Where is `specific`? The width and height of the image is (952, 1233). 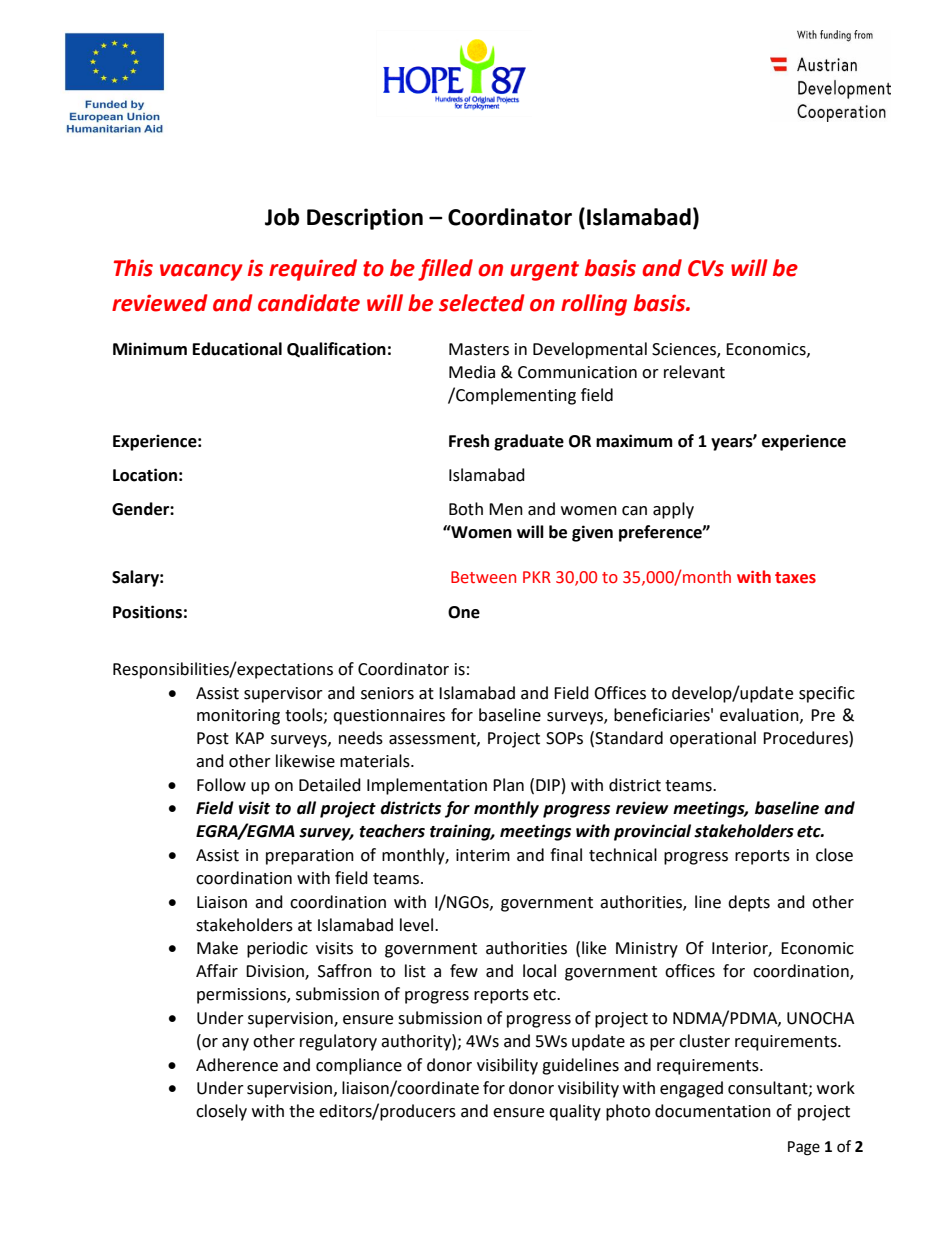 specific is located at coordinates (827, 694).
